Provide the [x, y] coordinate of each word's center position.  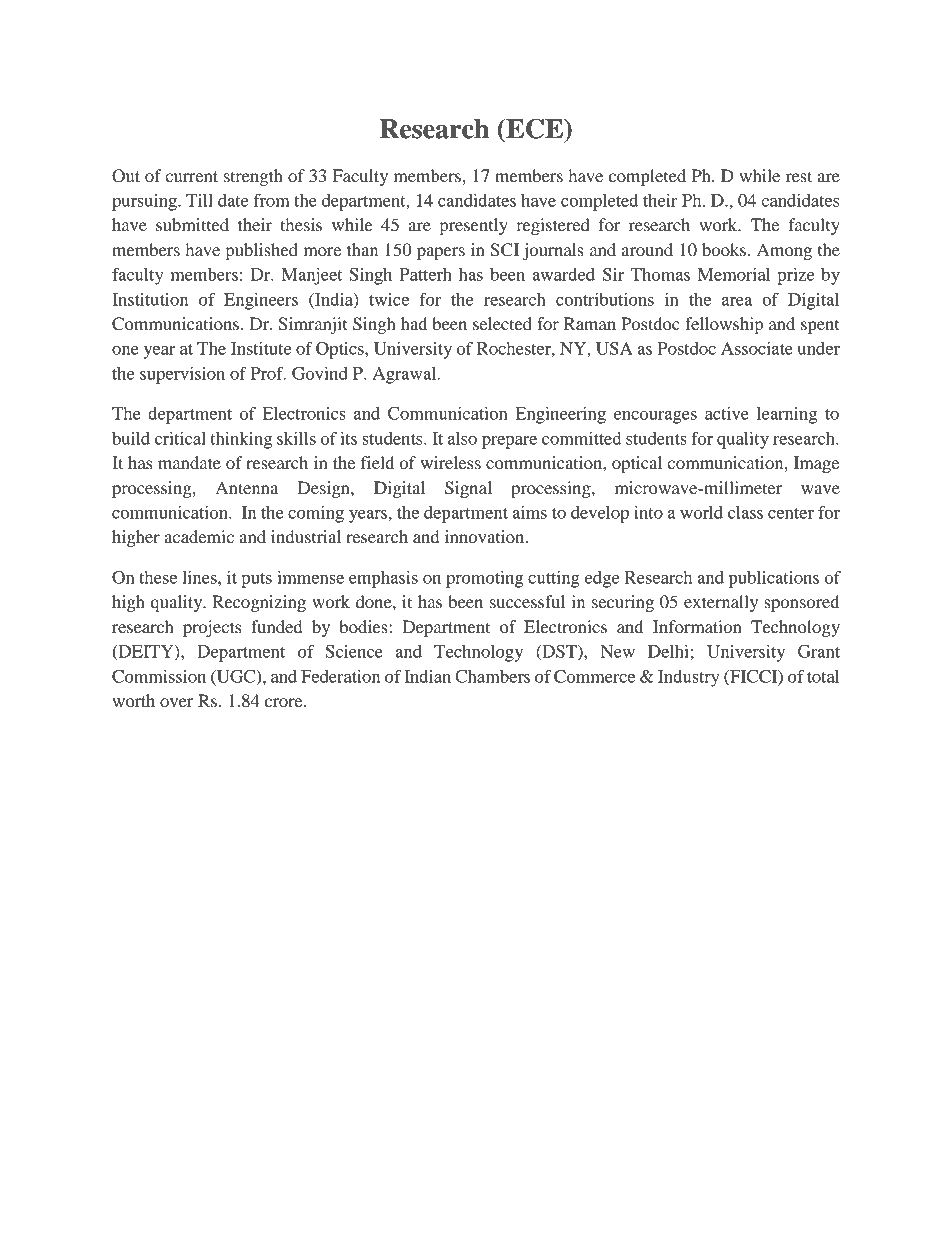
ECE [534, 128]
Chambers [492, 676]
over [177, 702]
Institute [261, 348]
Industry [689, 678]
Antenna [247, 487]
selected [502, 323]
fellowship [724, 325]
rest [799, 176]
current [191, 176]
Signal [468, 489]
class [745, 512]
